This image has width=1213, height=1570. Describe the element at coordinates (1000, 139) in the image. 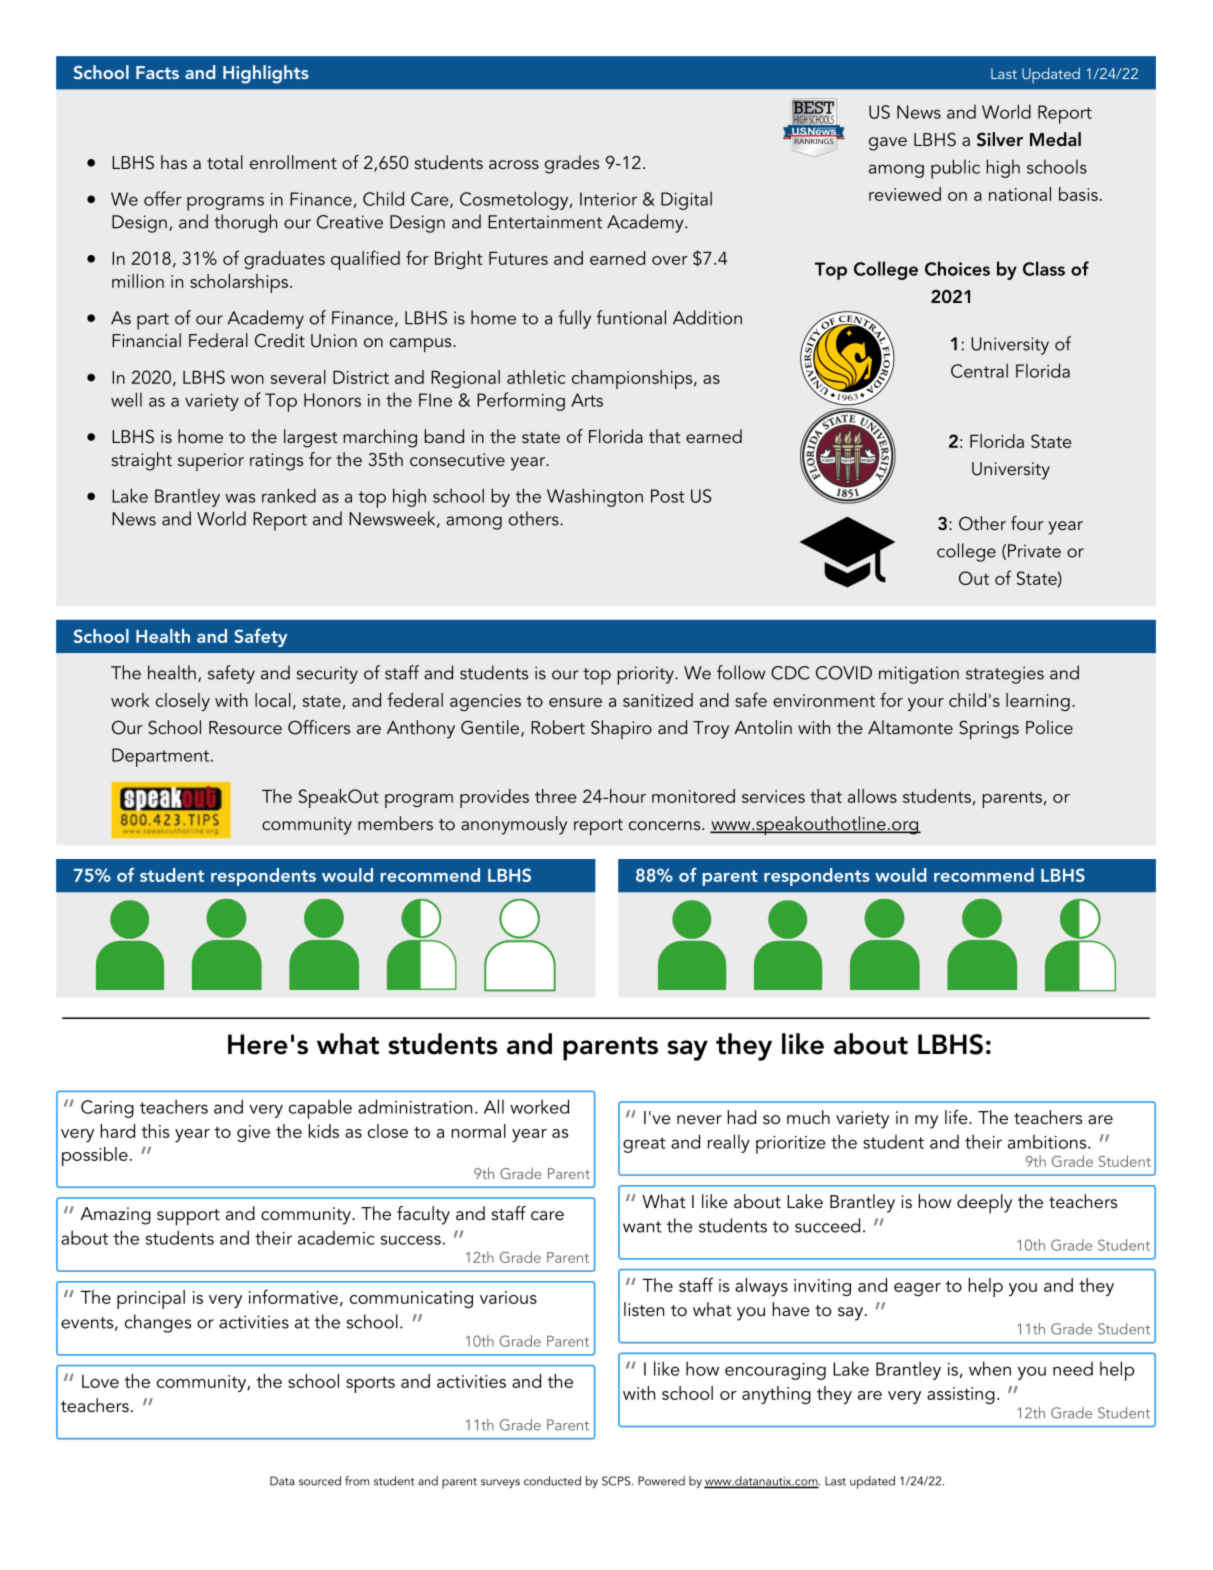

I see `Silver` at that location.
